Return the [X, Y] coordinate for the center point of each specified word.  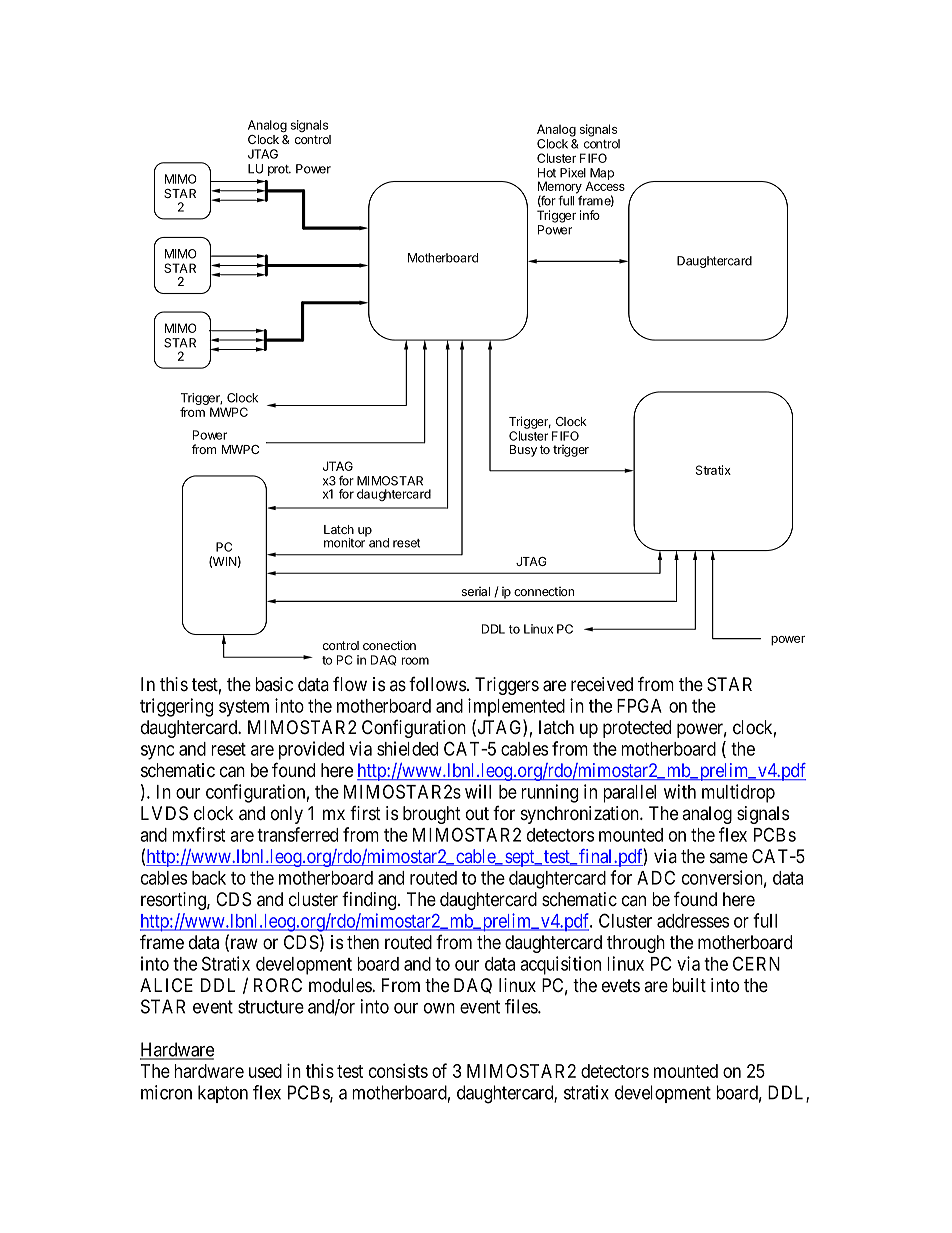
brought [432, 815]
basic [274, 684]
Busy [523, 451]
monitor [345, 542]
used [265, 1071]
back [209, 878]
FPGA [639, 705]
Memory [560, 188]
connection [544, 591]
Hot [547, 173]
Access [605, 185]
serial [476, 591]
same [729, 858]
